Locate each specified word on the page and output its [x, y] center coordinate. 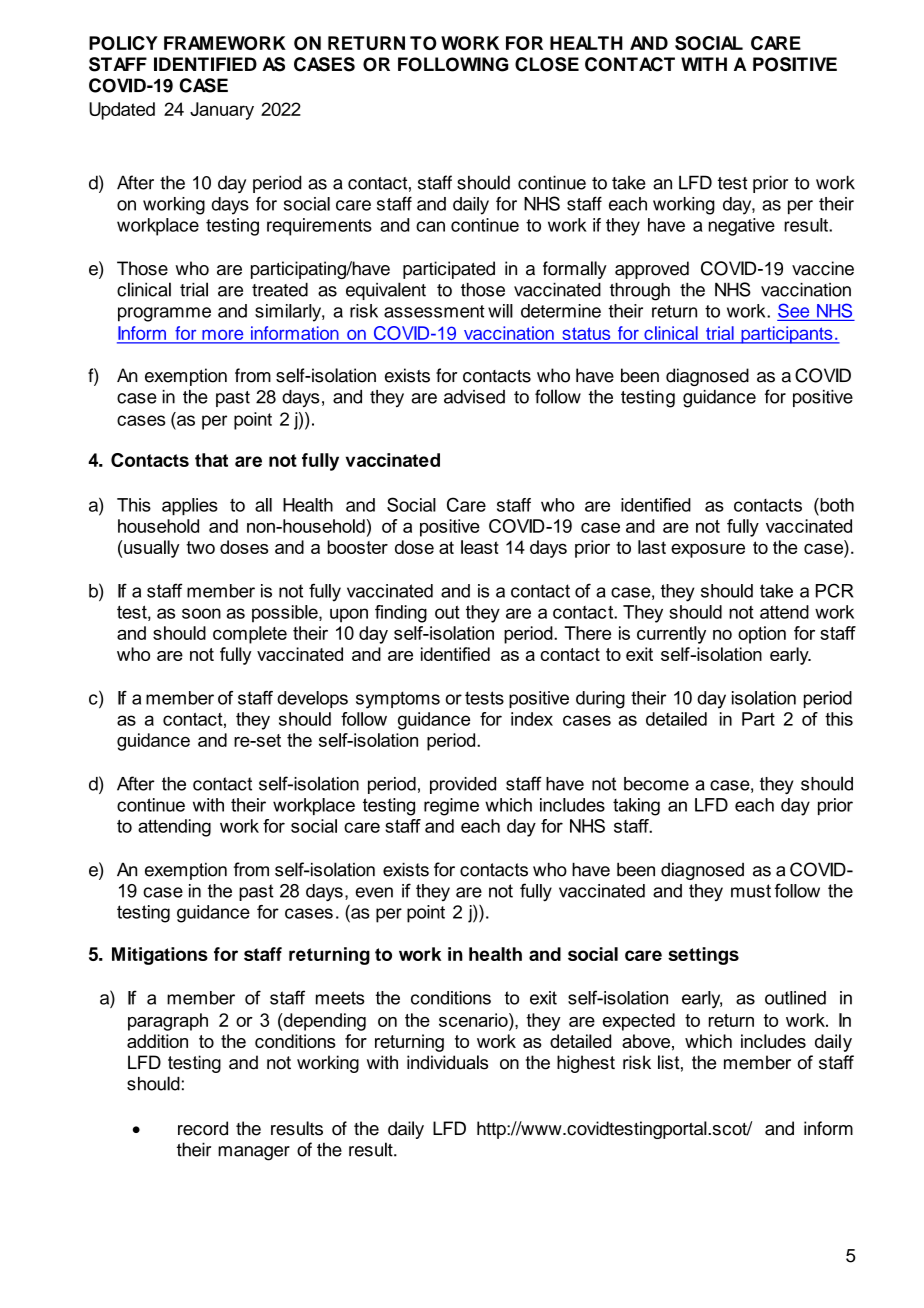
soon [201, 613]
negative [742, 227]
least [479, 547]
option [762, 635]
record [203, 1128]
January [222, 111]
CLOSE [547, 64]
